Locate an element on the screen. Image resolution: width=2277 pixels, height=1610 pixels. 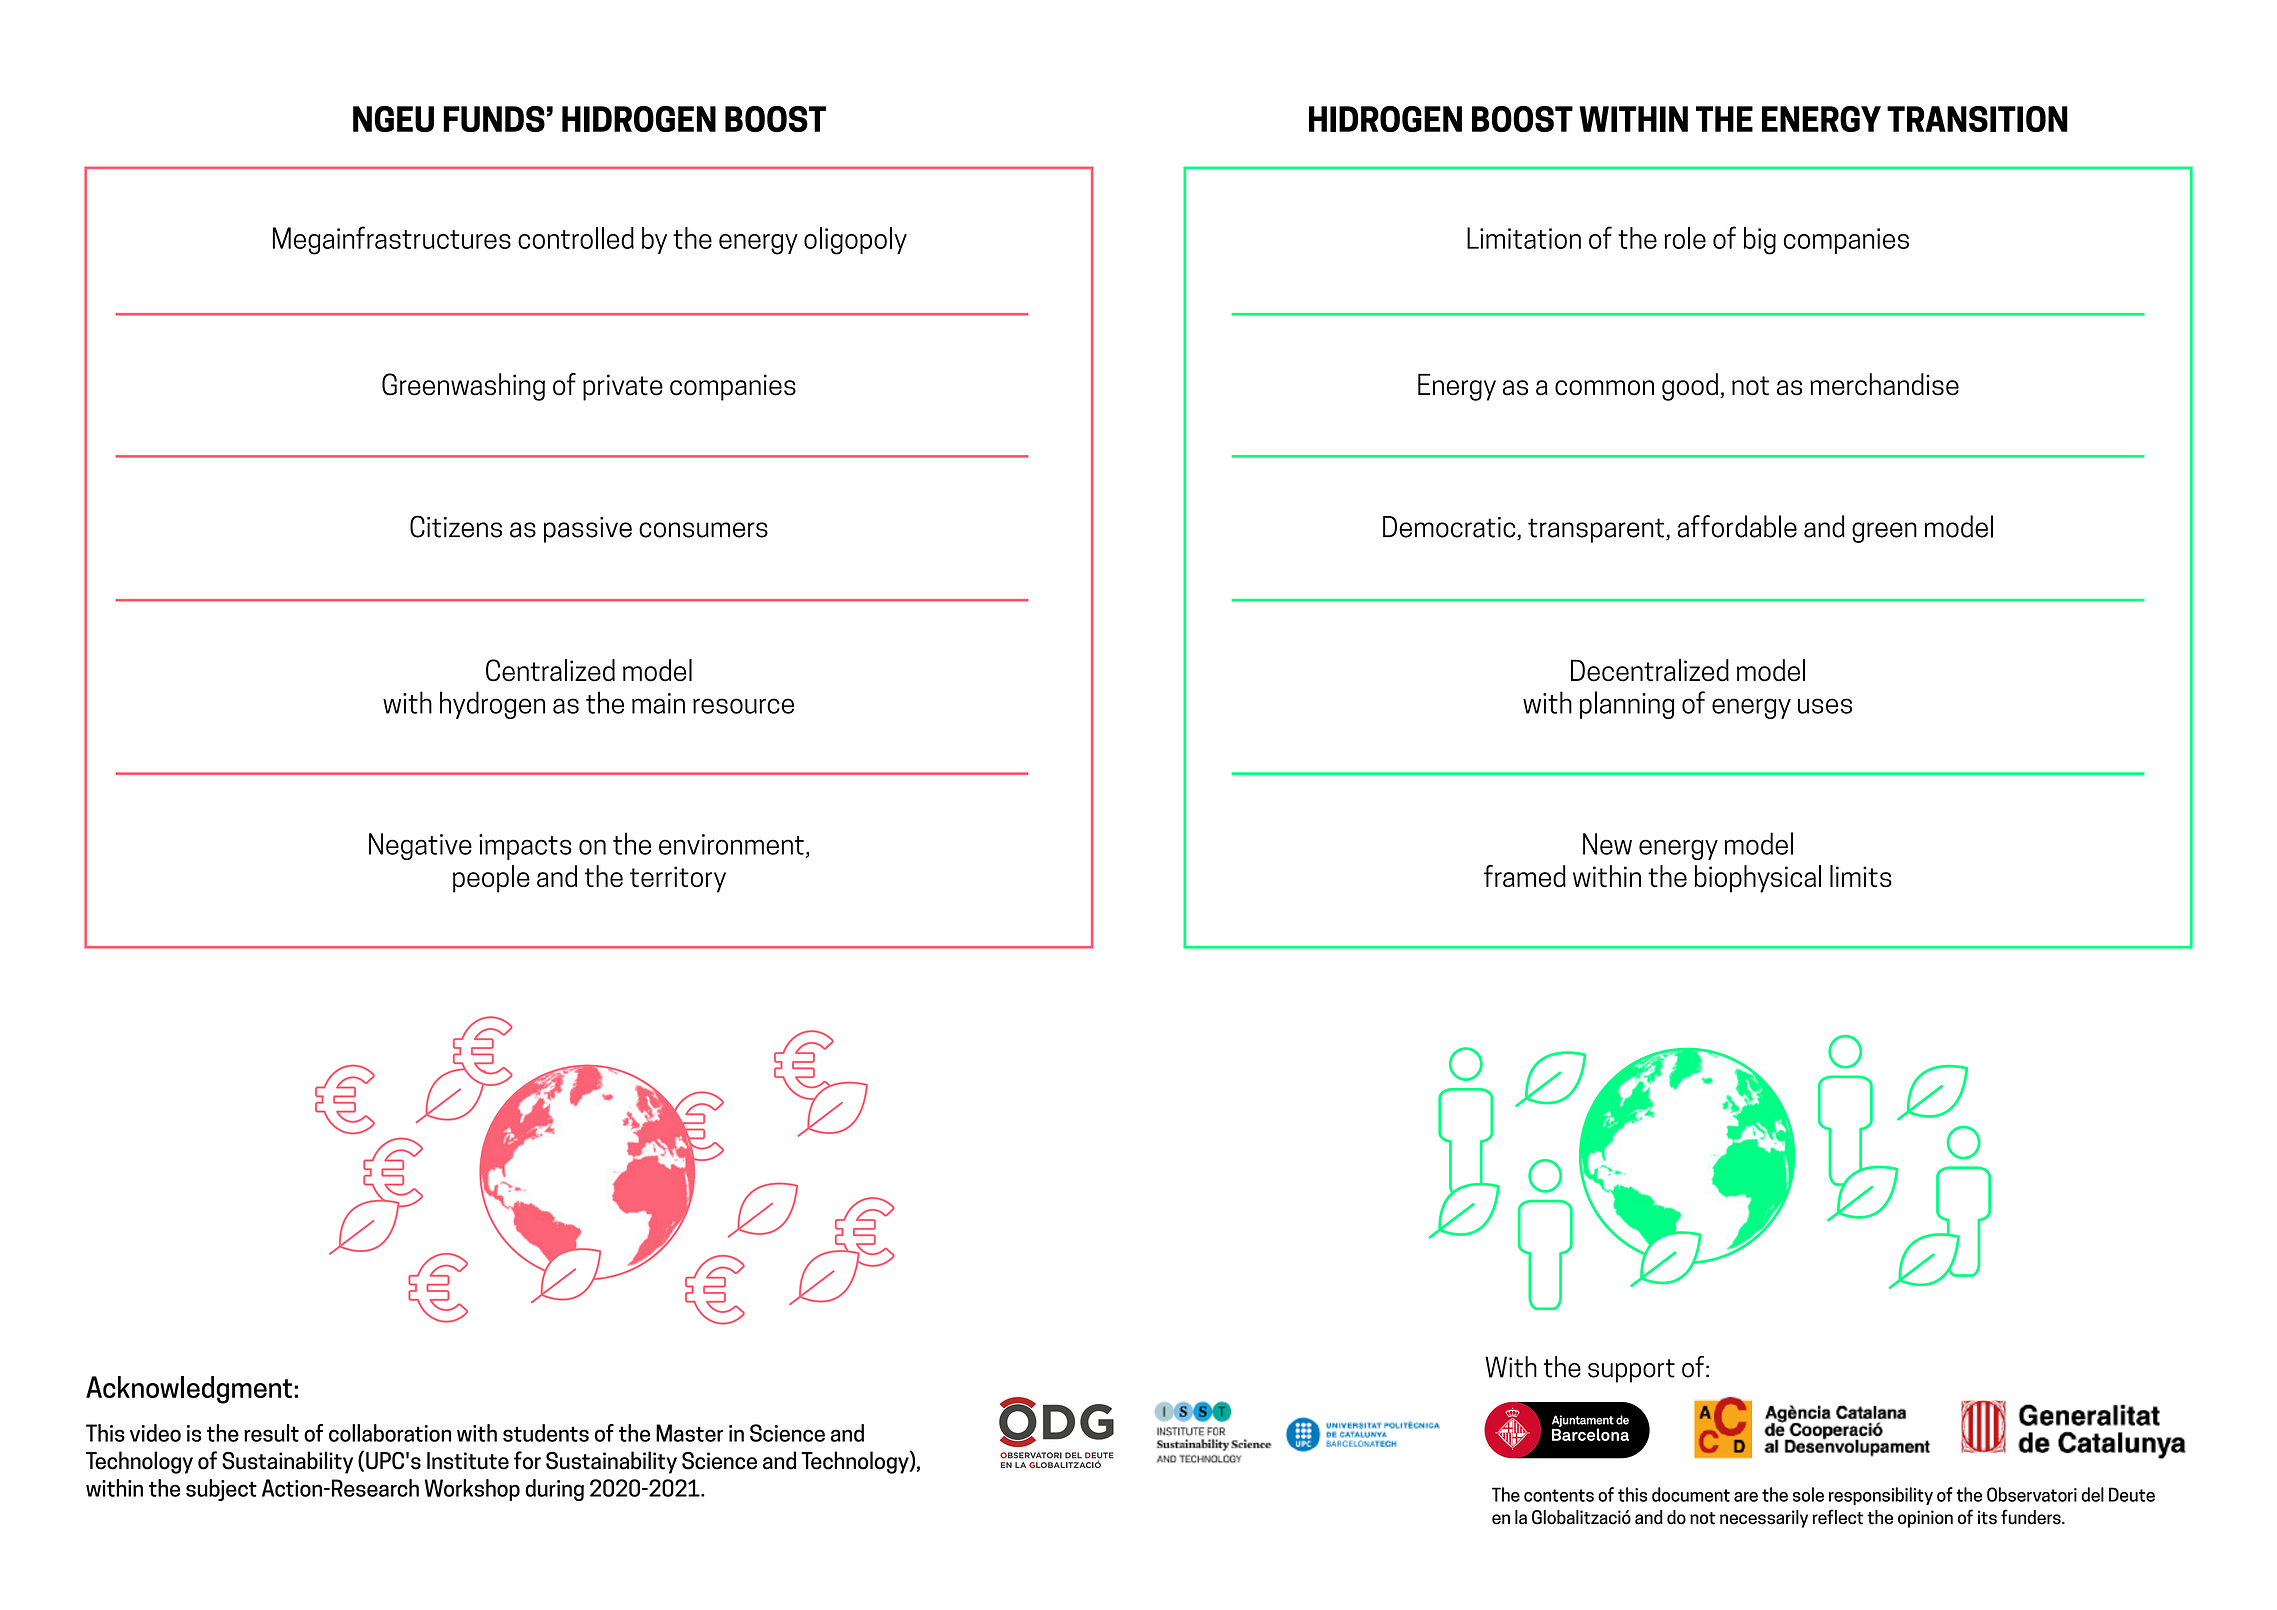
FUNDS is located at coordinates (494, 119).
